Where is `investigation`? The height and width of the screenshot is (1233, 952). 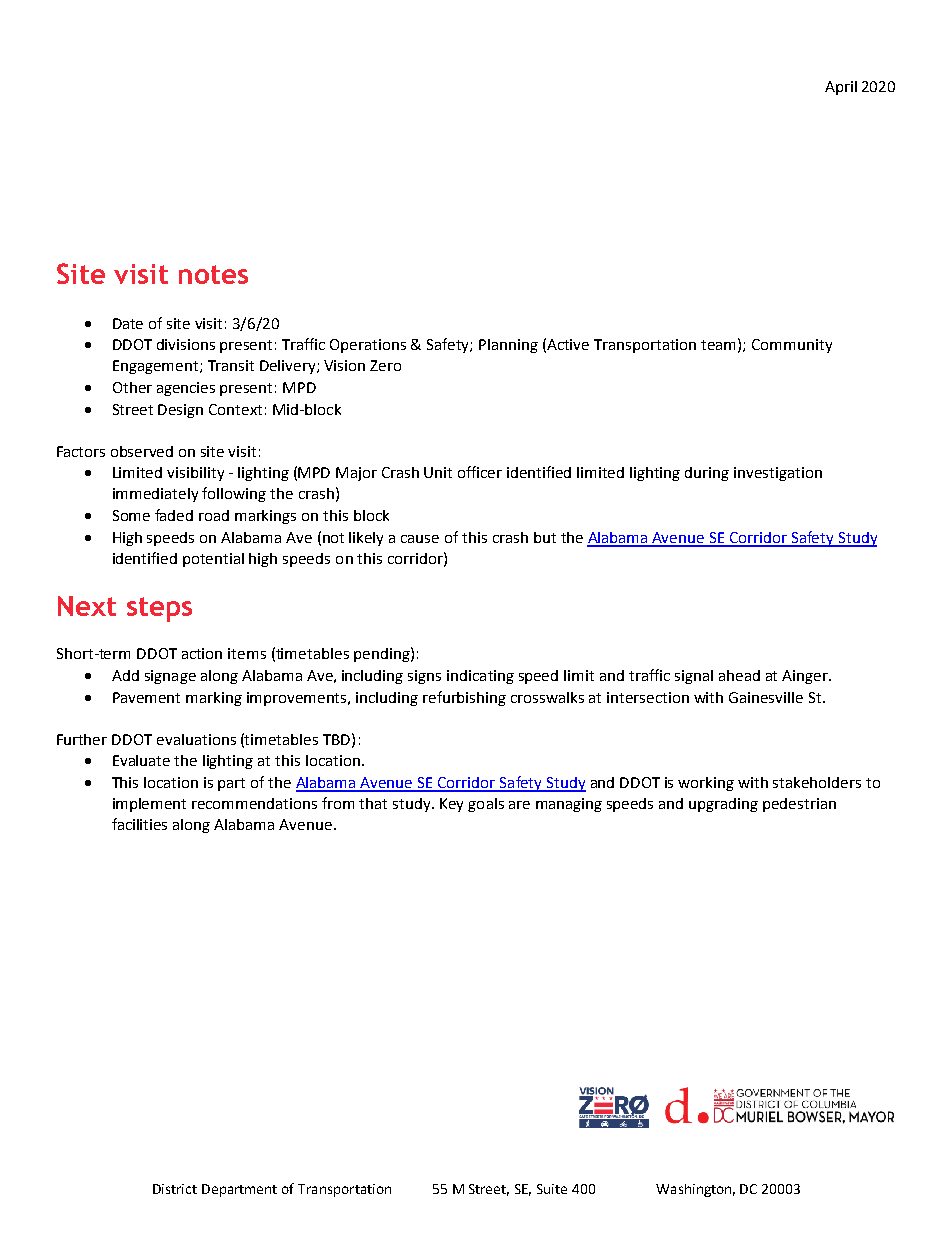 investigation is located at coordinates (778, 474).
